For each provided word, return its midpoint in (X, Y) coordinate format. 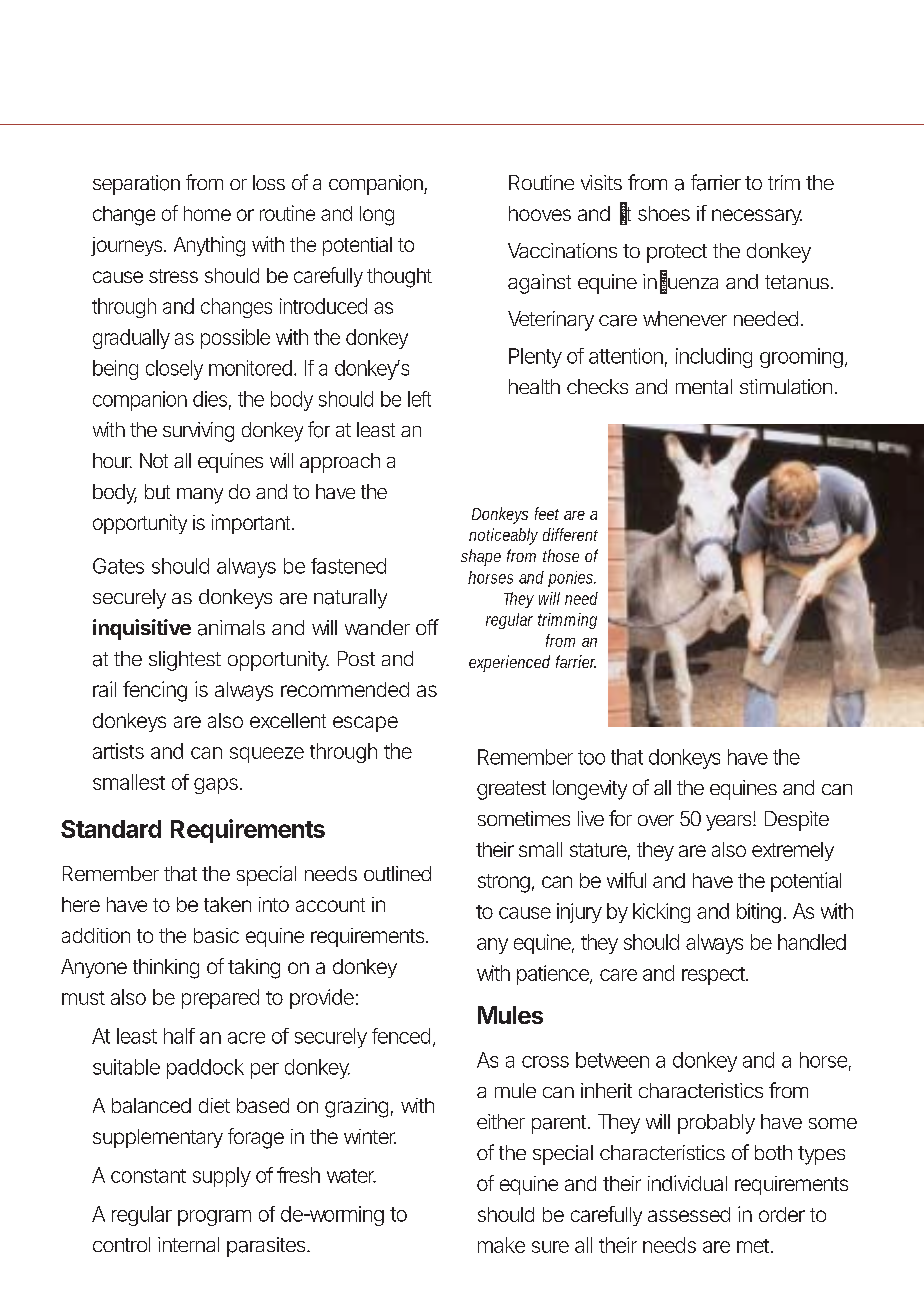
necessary (757, 217)
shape (481, 557)
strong (504, 883)
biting (759, 913)
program (214, 1218)
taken (227, 904)
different (570, 534)
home (207, 213)
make (501, 1245)
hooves (540, 213)
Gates (118, 566)
